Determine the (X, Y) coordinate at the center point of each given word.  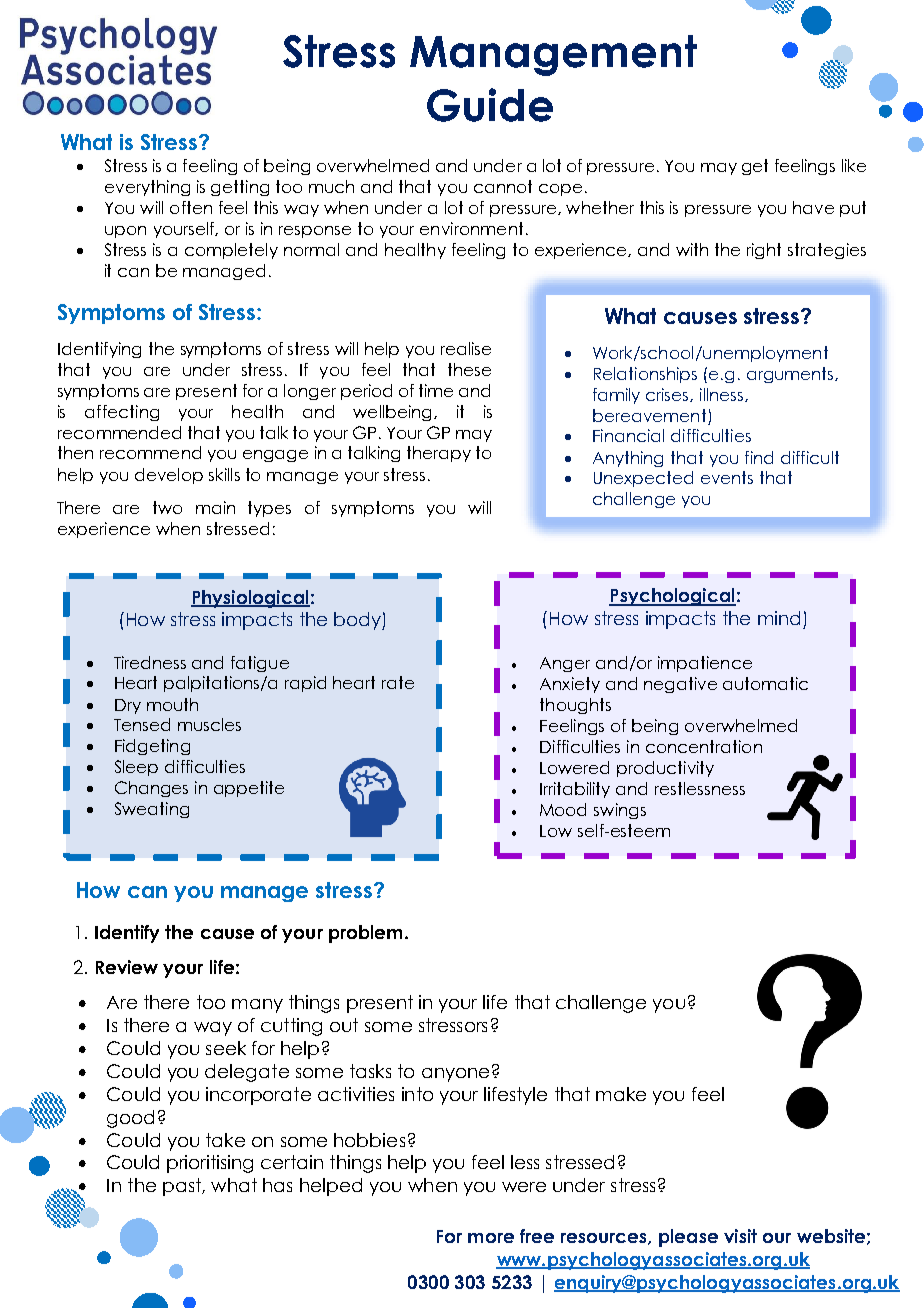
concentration (704, 746)
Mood (563, 809)
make (621, 1094)
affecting (122, 413)
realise (466, 348)
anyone (455, 1075)
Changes (151, 789)
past (183, 1187)
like (854, 165)
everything (147, 188)
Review (127, 967)
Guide (490, 105)
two (167, 507)
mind (779, 618)
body (358, 621)
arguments (791, 375)
